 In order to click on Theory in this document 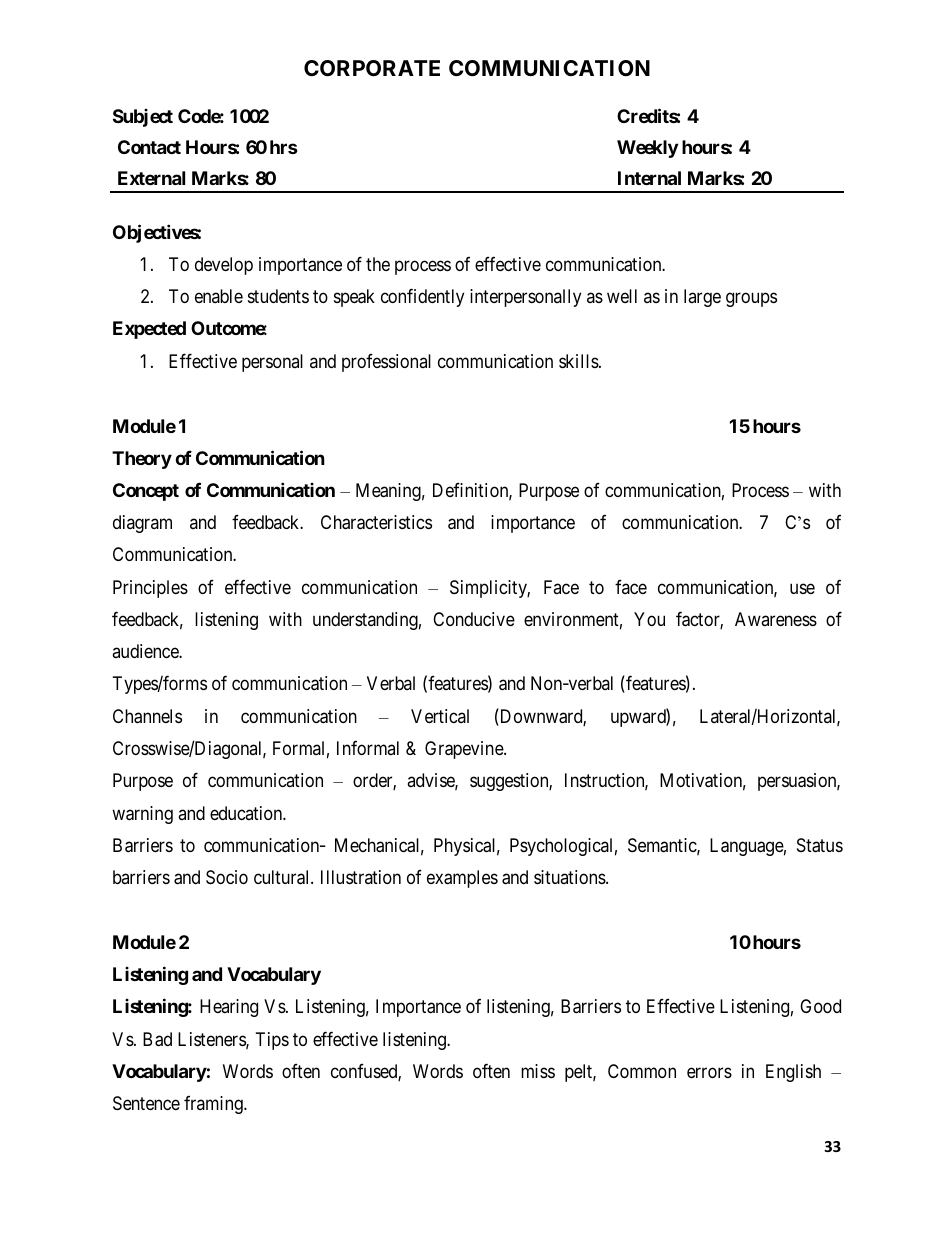, I will do `click(142, 460)`.
